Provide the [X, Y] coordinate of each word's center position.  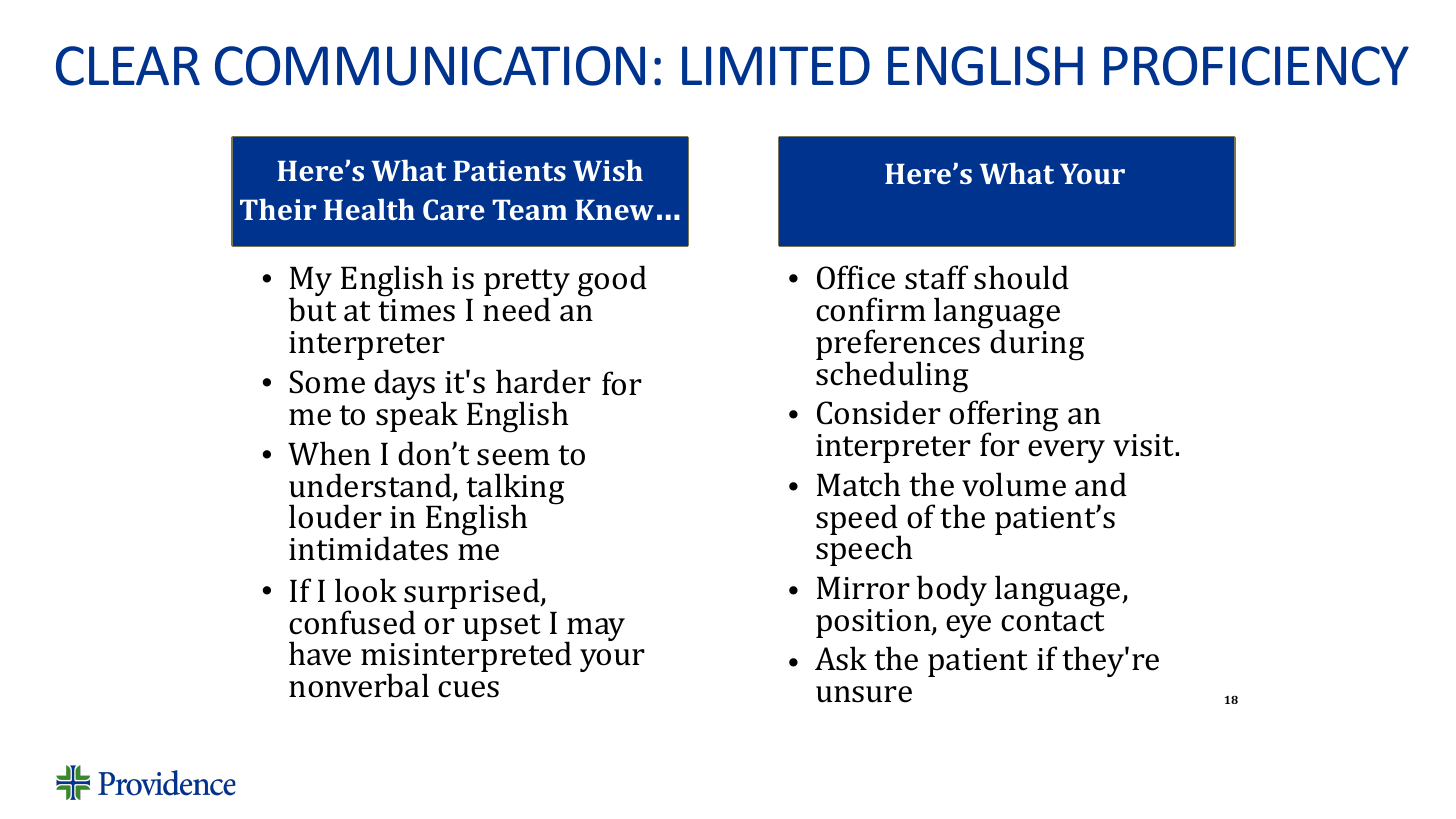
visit [1144, 445]
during [1037, 344]
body [952, 590]
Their [278, 209]
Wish [608, 170]
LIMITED [776, 65]
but [312, 309]
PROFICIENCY [1256, 66]
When [329, 453]
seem [513, 457]
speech [864, 550]
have [320, 653]
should [1021, 277]
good [612, 281]
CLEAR [128, 66]
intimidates [368, 548]
